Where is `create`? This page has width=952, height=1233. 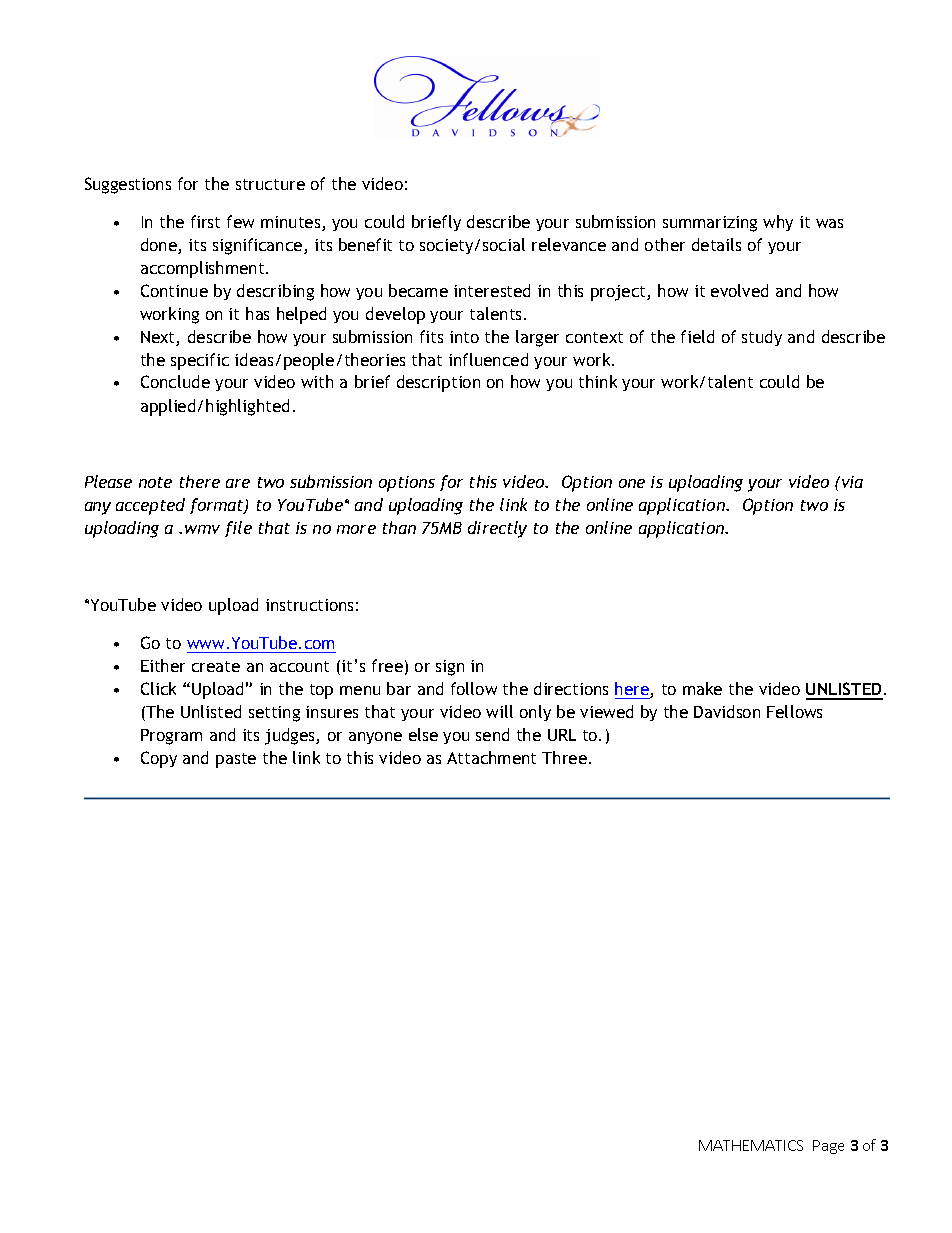 create is located at coordinates (216, 666).
